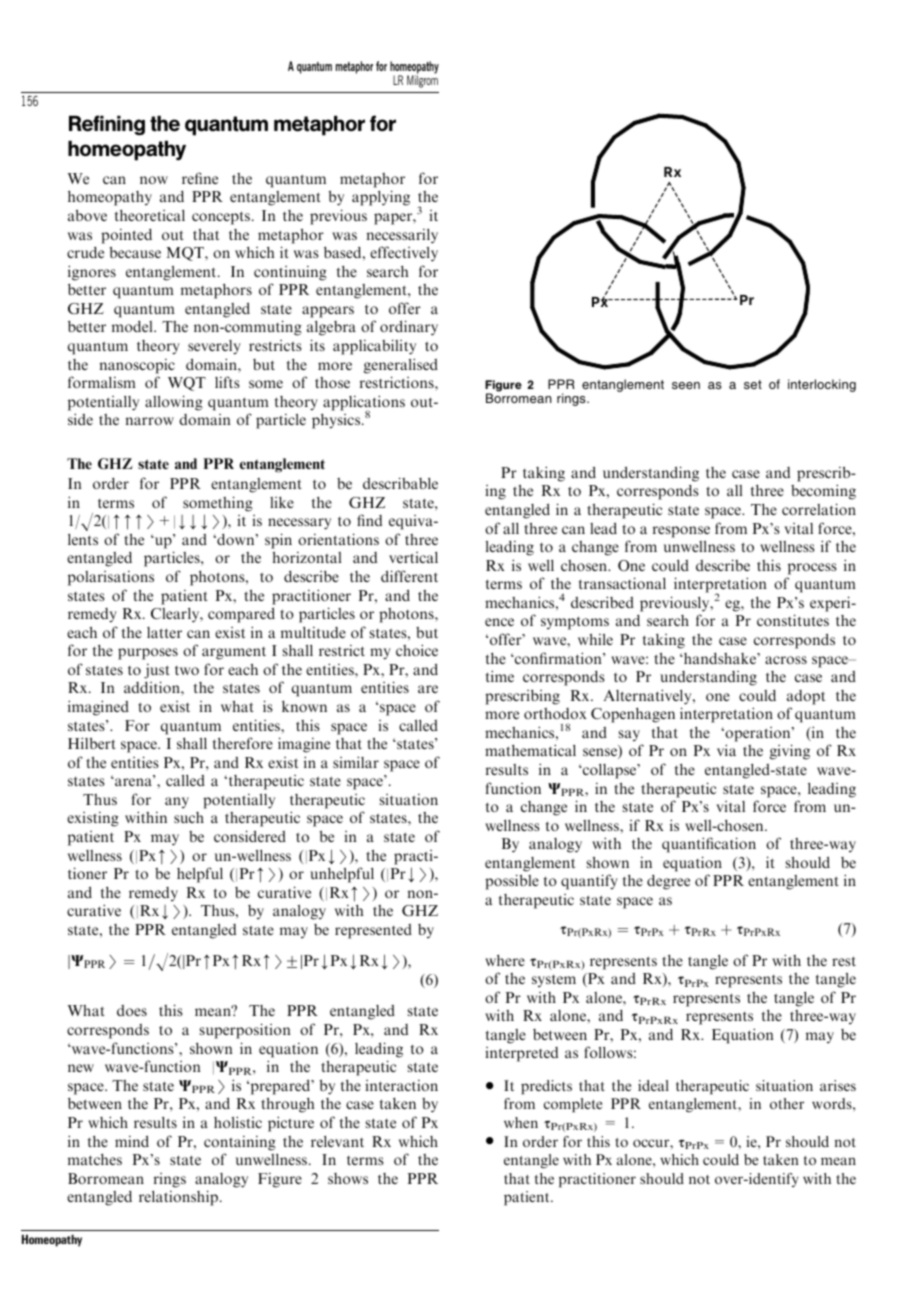 The height and width of the screenshot is (1308, 924). Describe the element at coordinates (505, 960) in the screenshot. I see `where` at that location.
